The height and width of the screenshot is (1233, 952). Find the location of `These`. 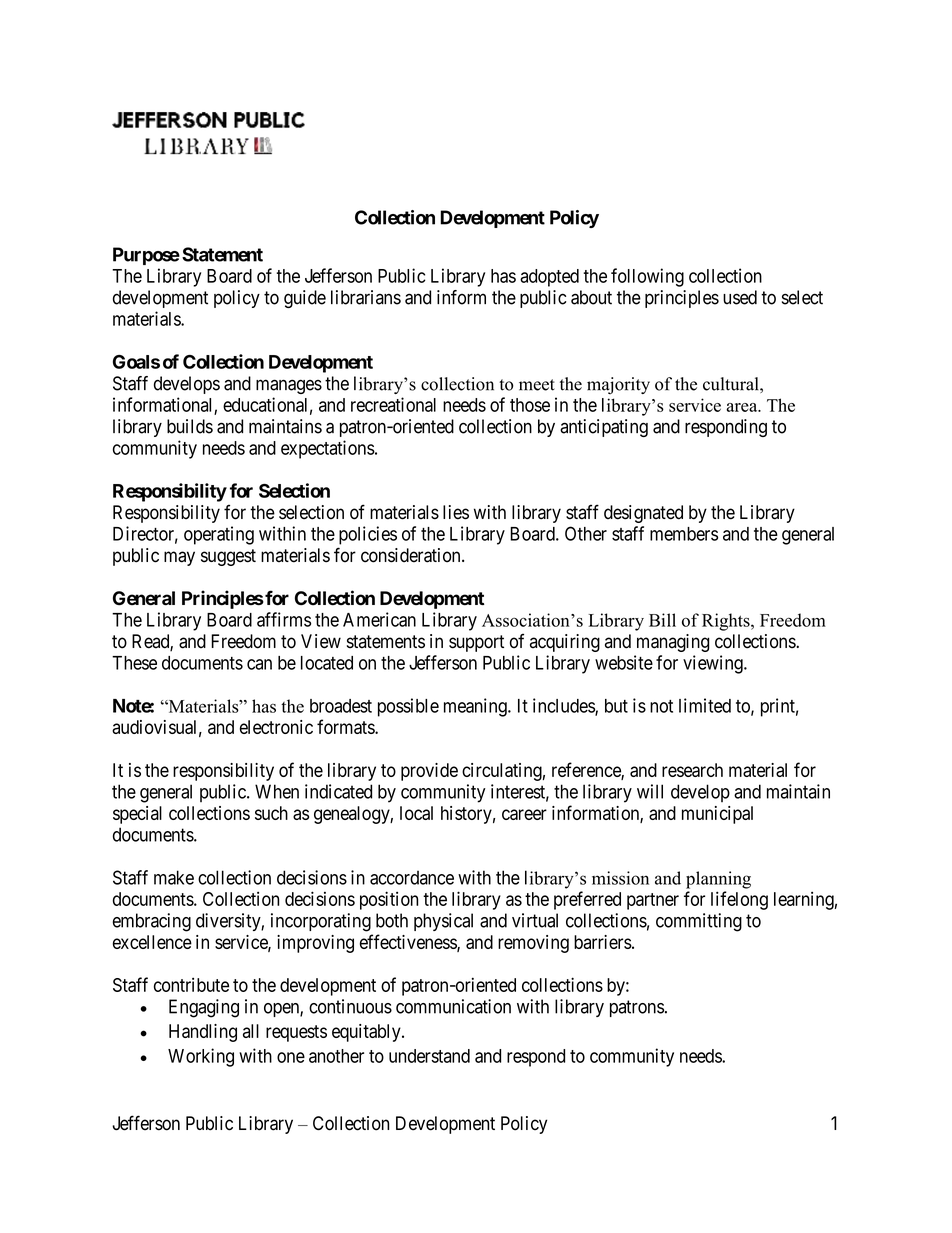

These is located at coordinates (134, 663).
